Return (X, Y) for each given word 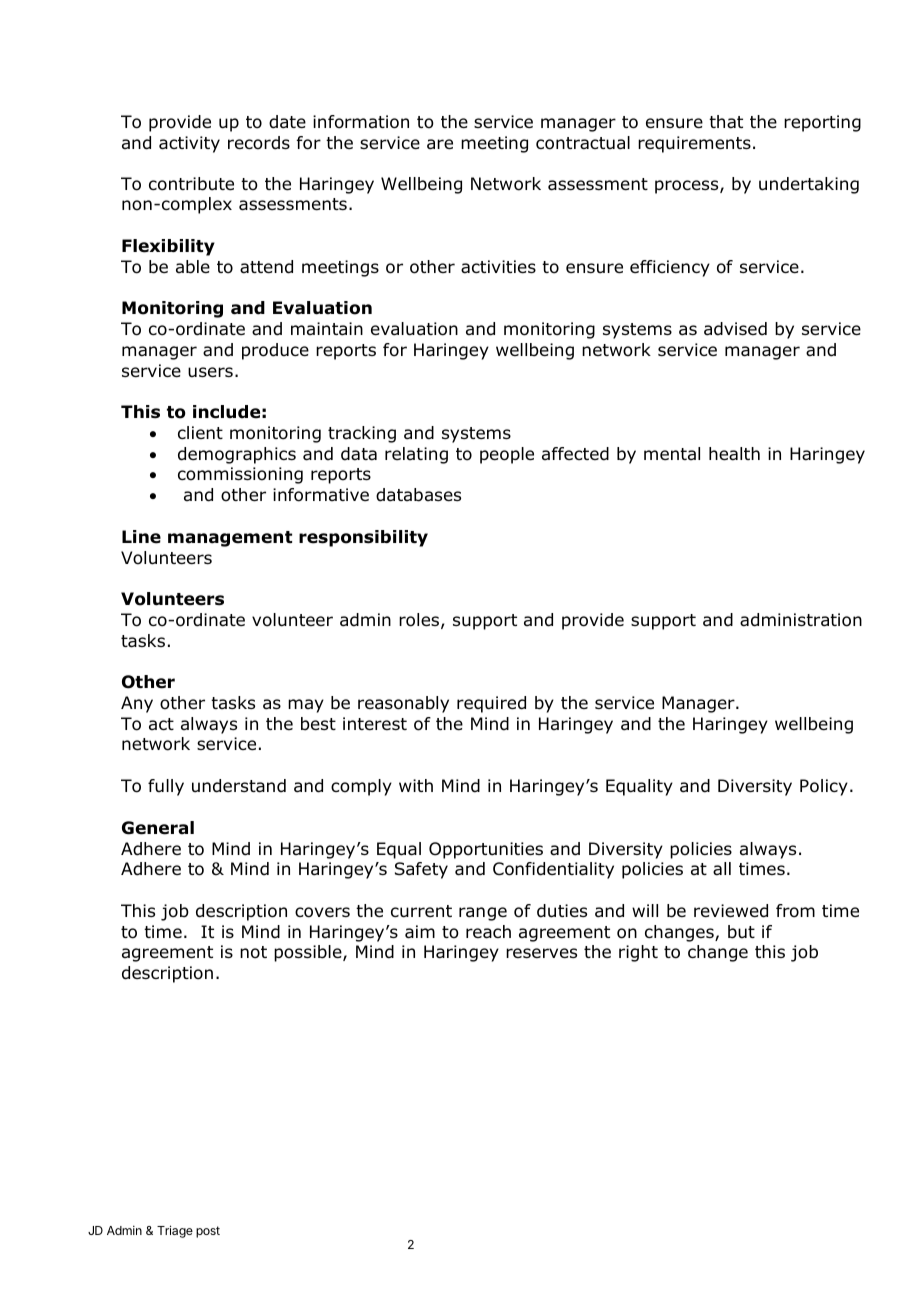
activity (189, 144)
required (491, 704)
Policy (824, 787)
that (726, 122)
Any (137, 704)
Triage (175, 1231)
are (440, 144)
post (208, 1232)
